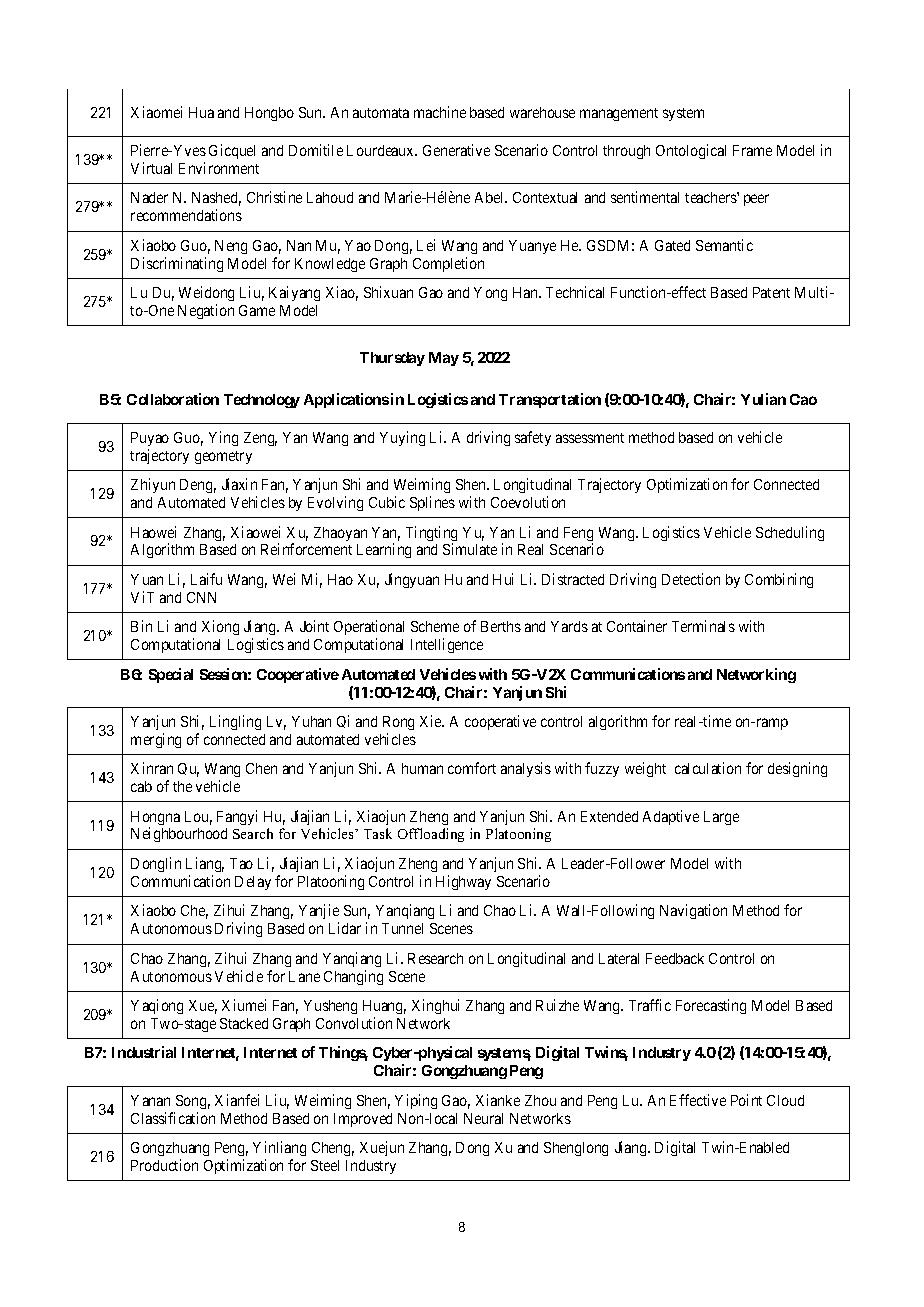 The height and width of the document is (1307, 924). What do you see at coordinates (703, 626) in the document?
I see `Terminals` at bounding box center [703, 626].
